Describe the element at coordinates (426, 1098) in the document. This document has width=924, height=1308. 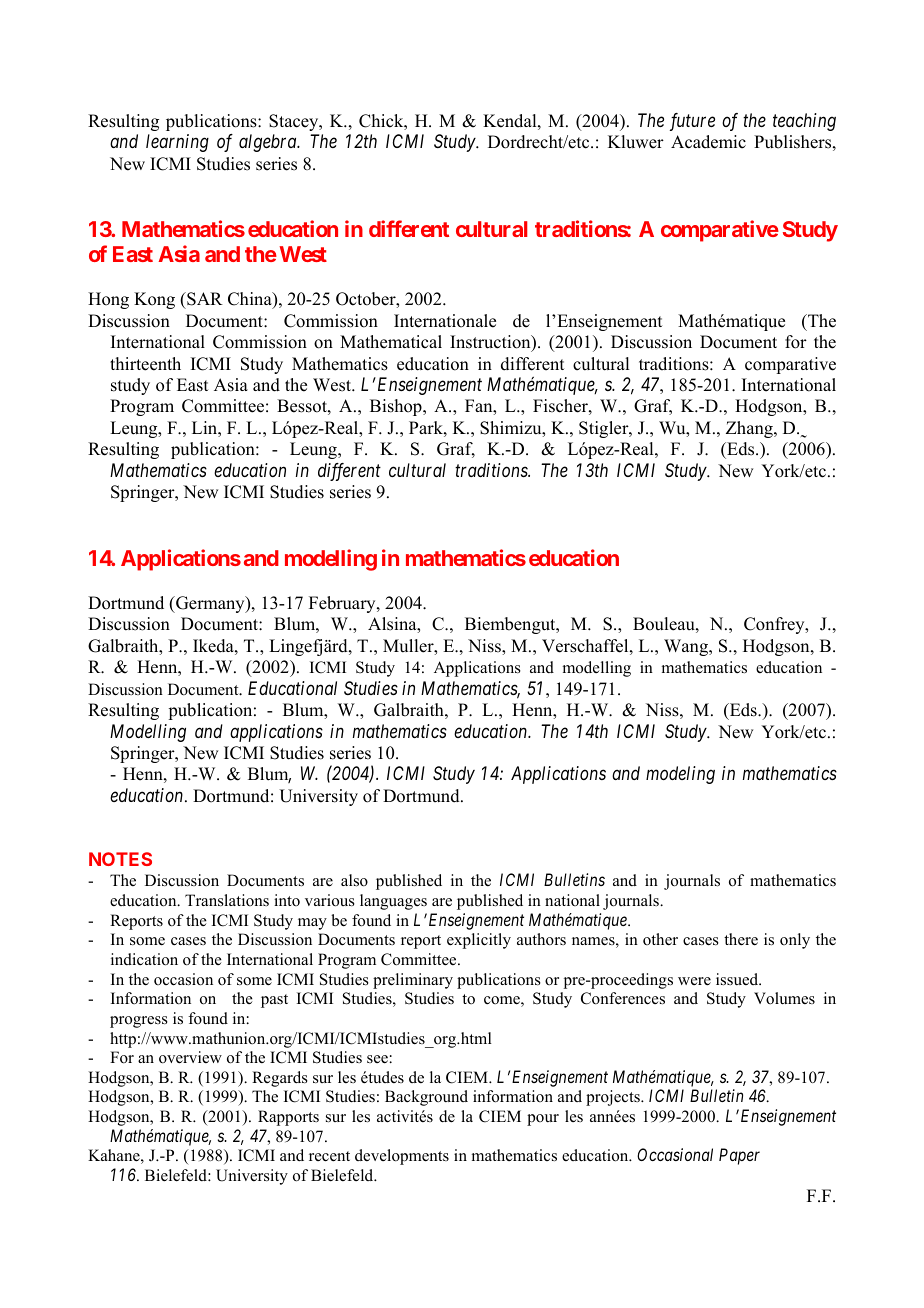
I see `Background` at that location.
